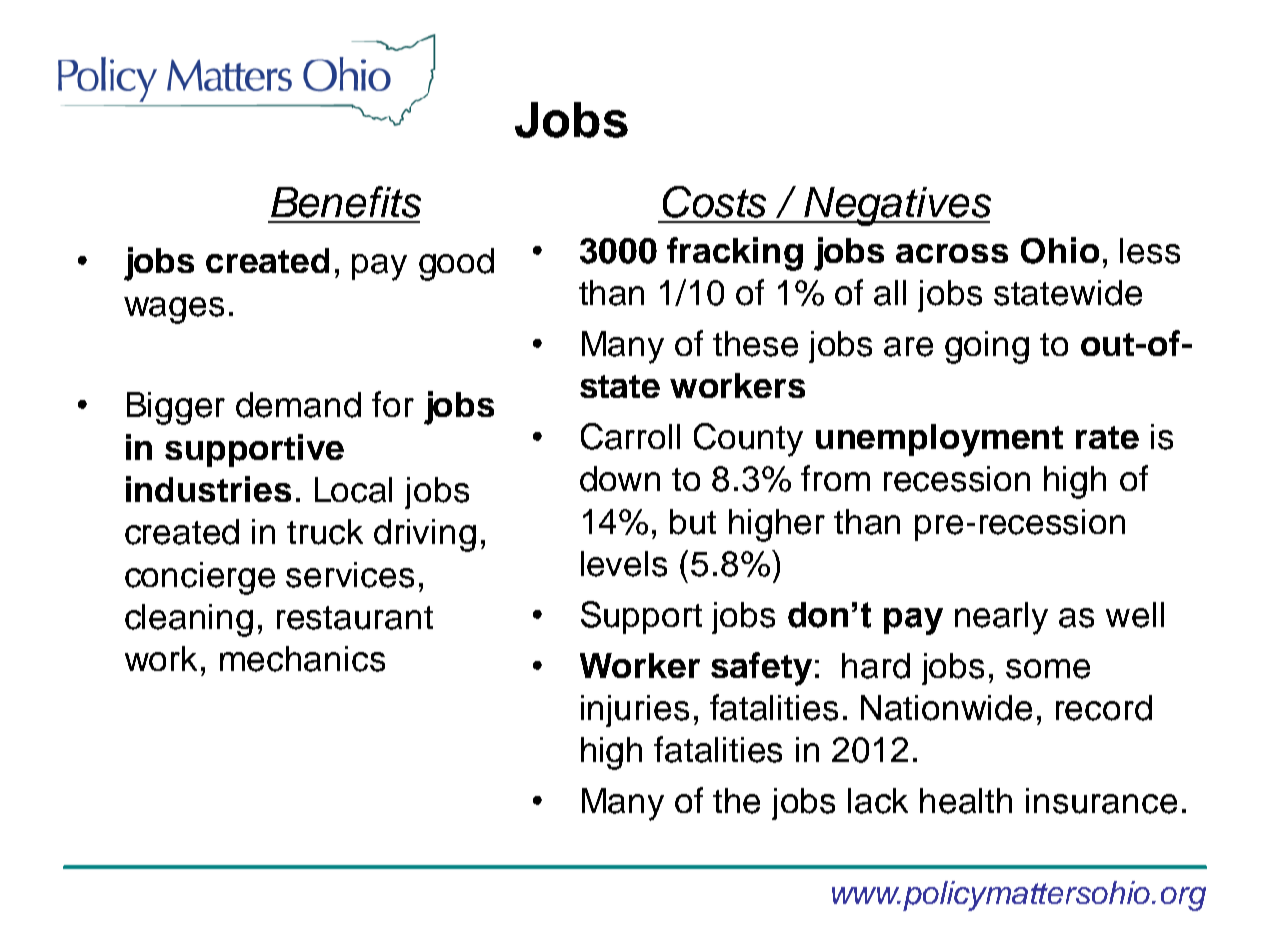 This screenshot has height=952, width=1270. I want to click on demand, so click(298, 405).
